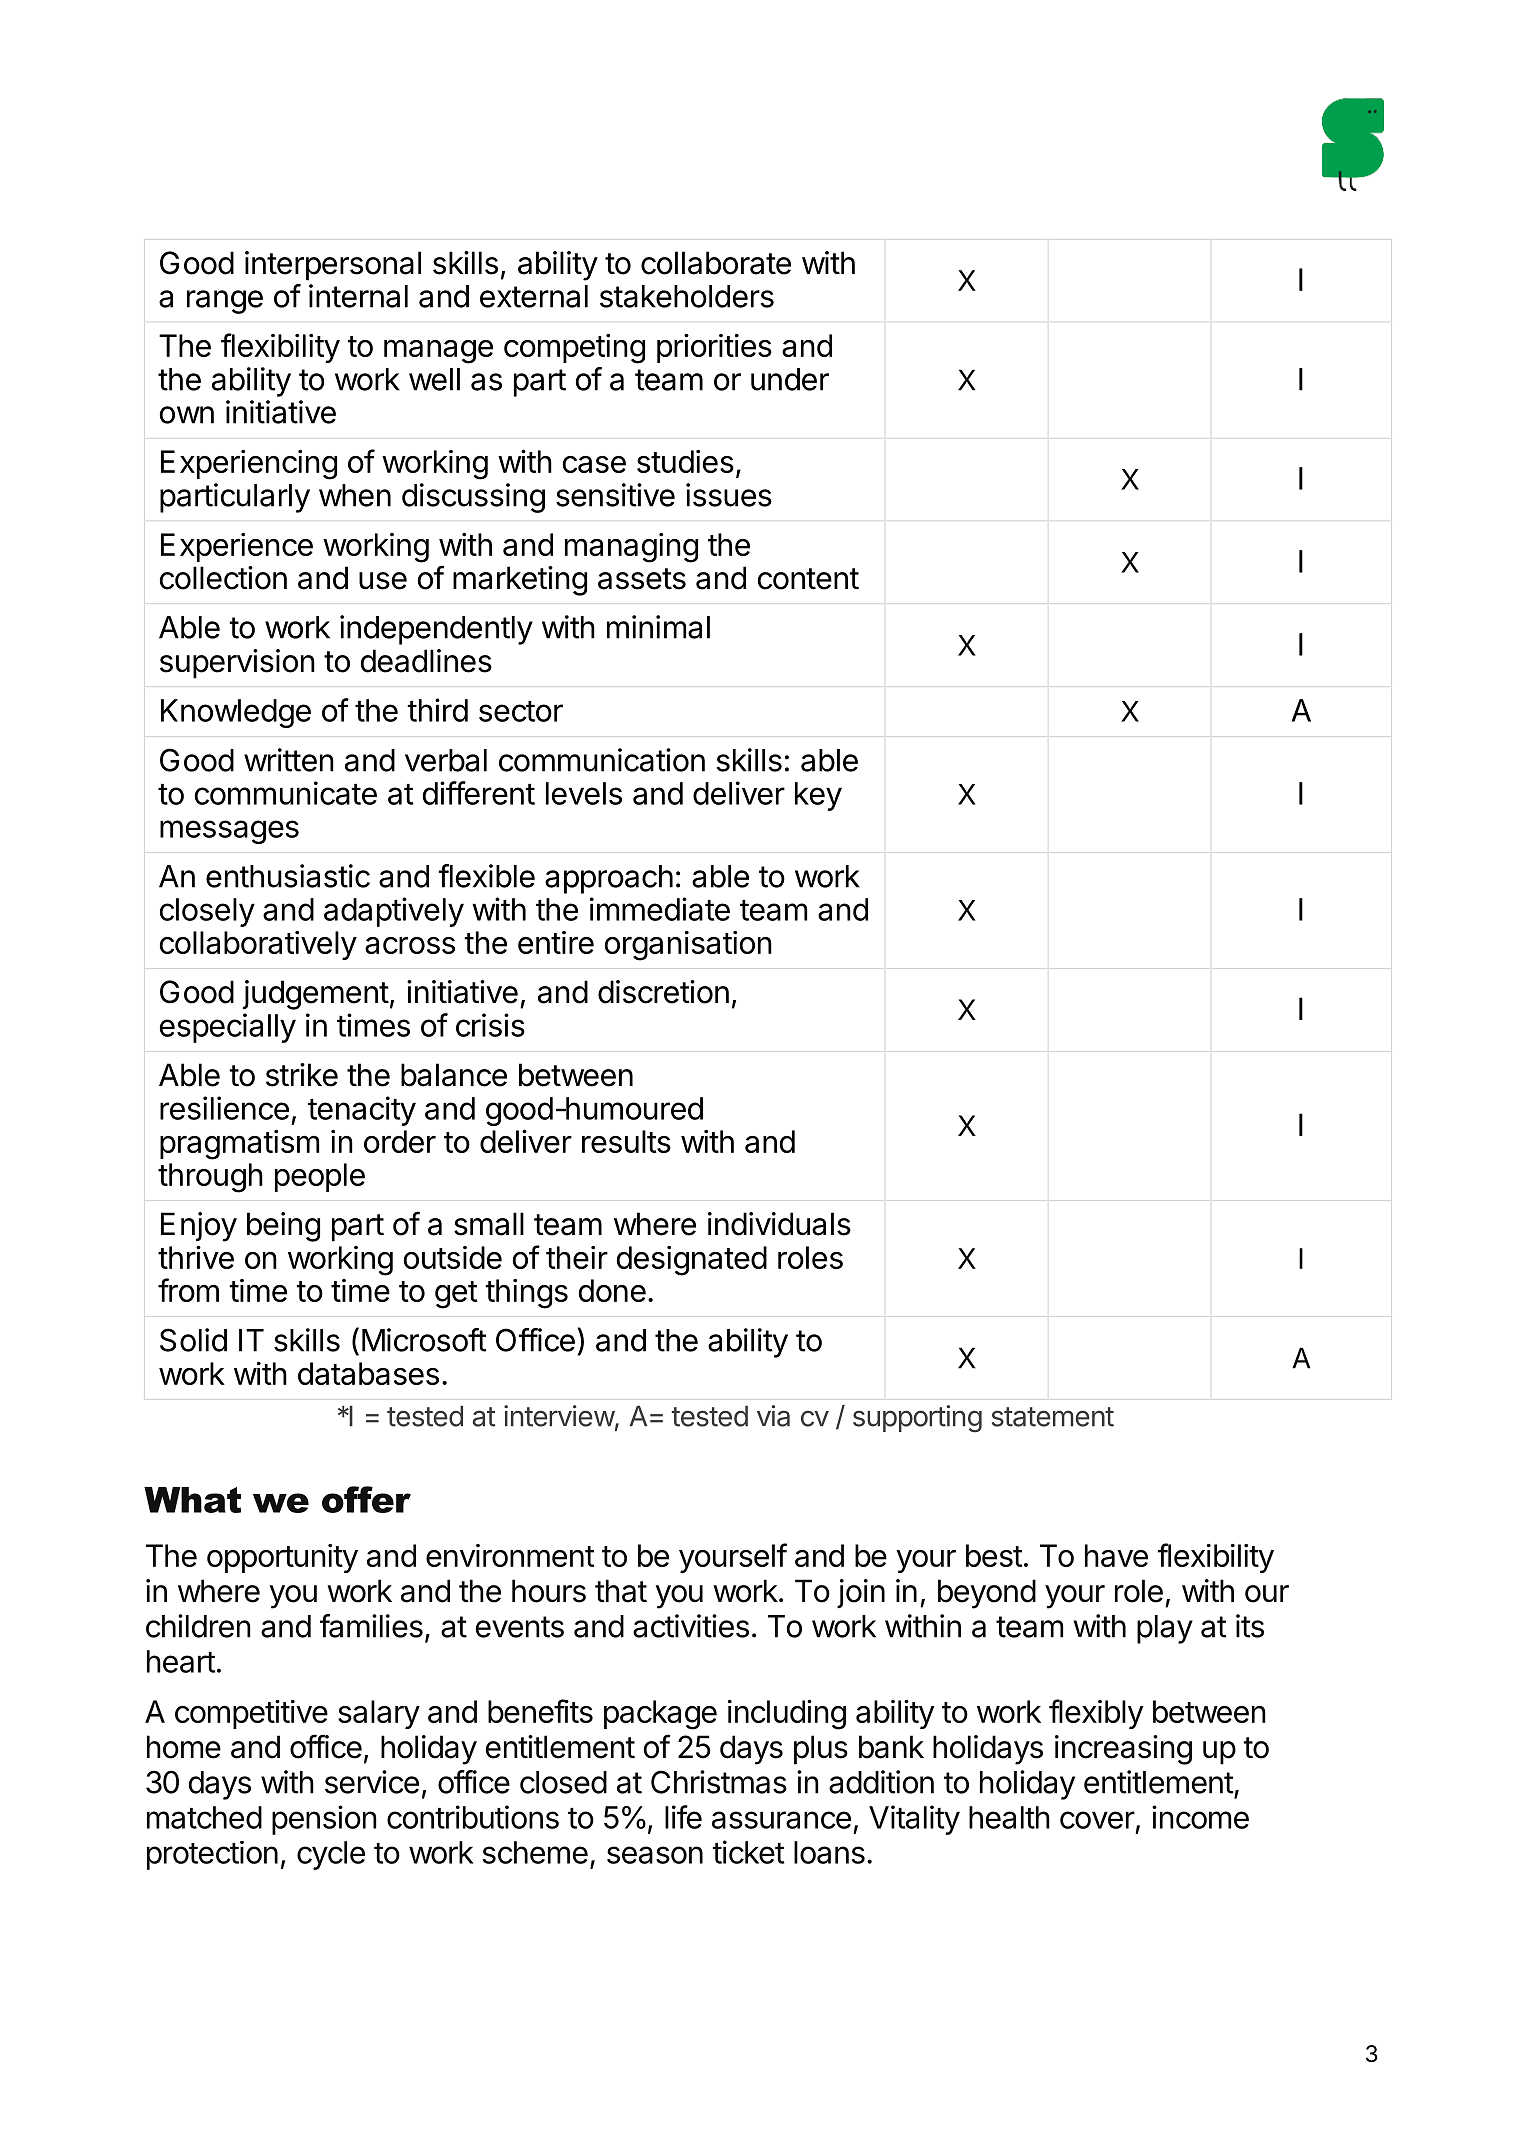 This image has height=2147, width=1517. What do you see at coordinates (779, 1224) in the image?
I see `individuals` at bounding box center [779, 1224].
